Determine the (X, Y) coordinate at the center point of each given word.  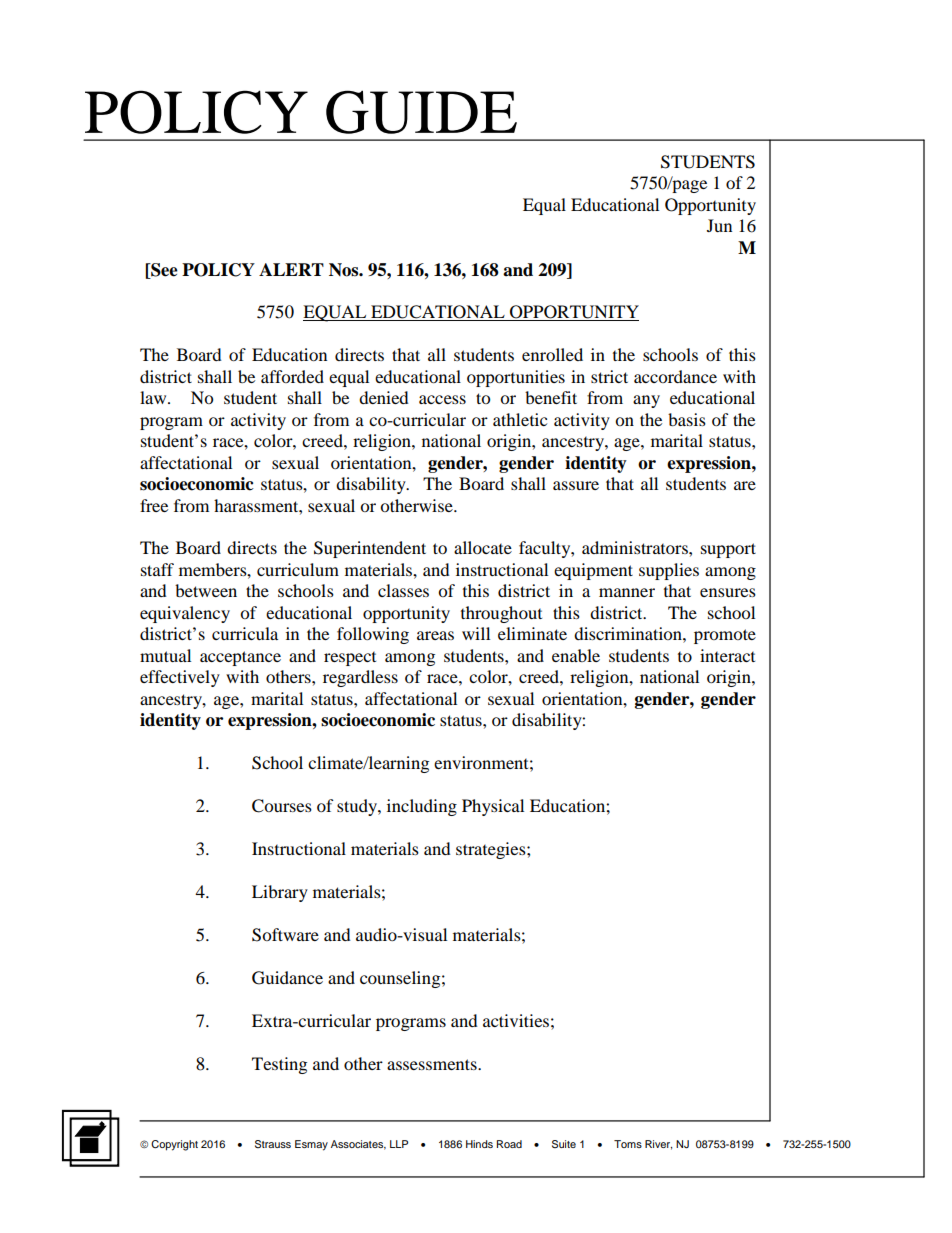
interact (727, 655)
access (442, 399)
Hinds (479, 1144)
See (163, 270)
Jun (719, 225)
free (154, 505)
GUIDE (421, 112)
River (658, 1145)
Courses (282, 806)
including (422, 807)
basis (687, 419)
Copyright (174, 1145)
